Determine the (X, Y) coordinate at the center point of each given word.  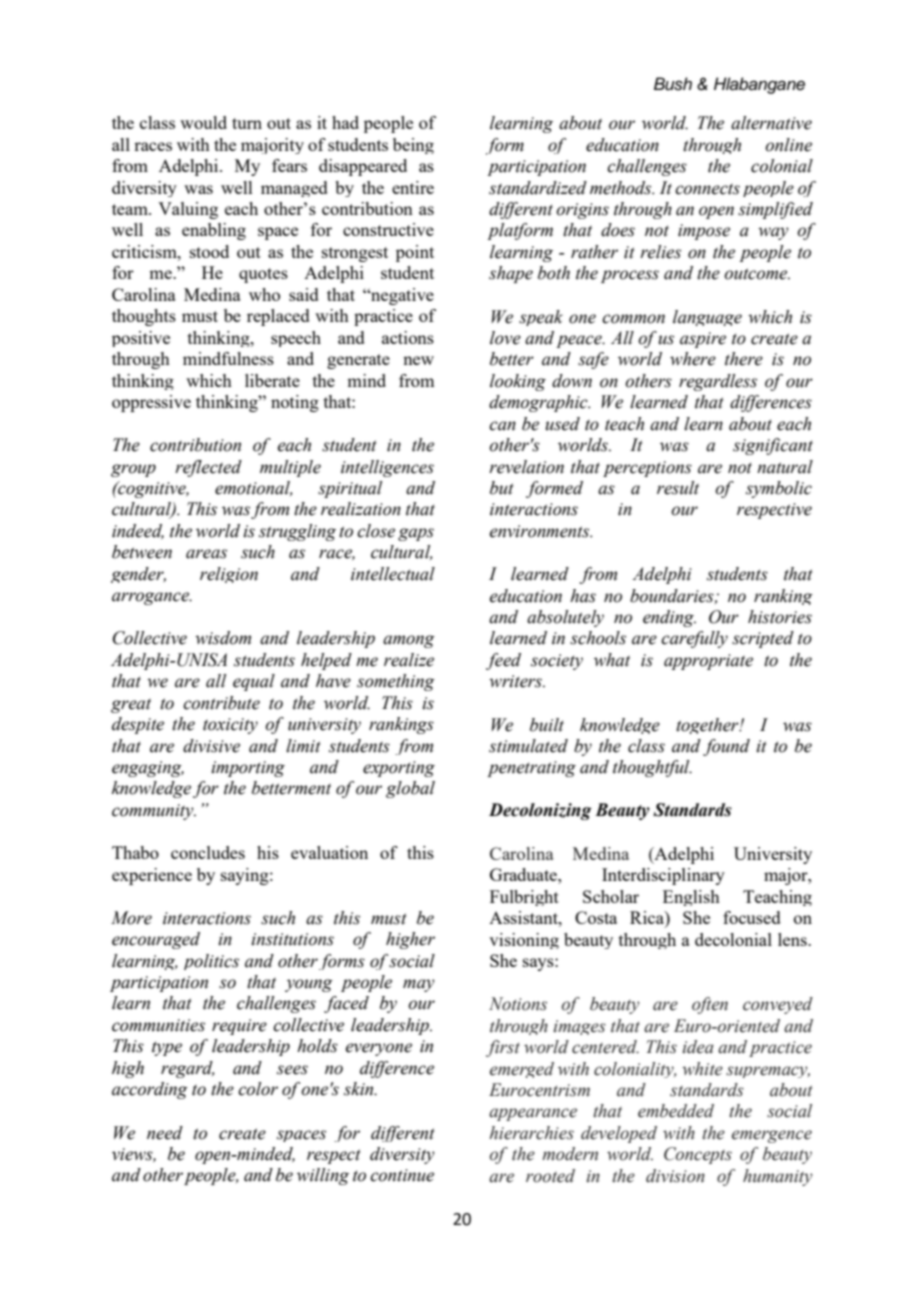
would (203, 122)
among (409, 641)
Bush (673, 84)
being (413, 146)
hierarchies (531, 1133)
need (165, 1133)
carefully (694, 639)
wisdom (223, 638)
